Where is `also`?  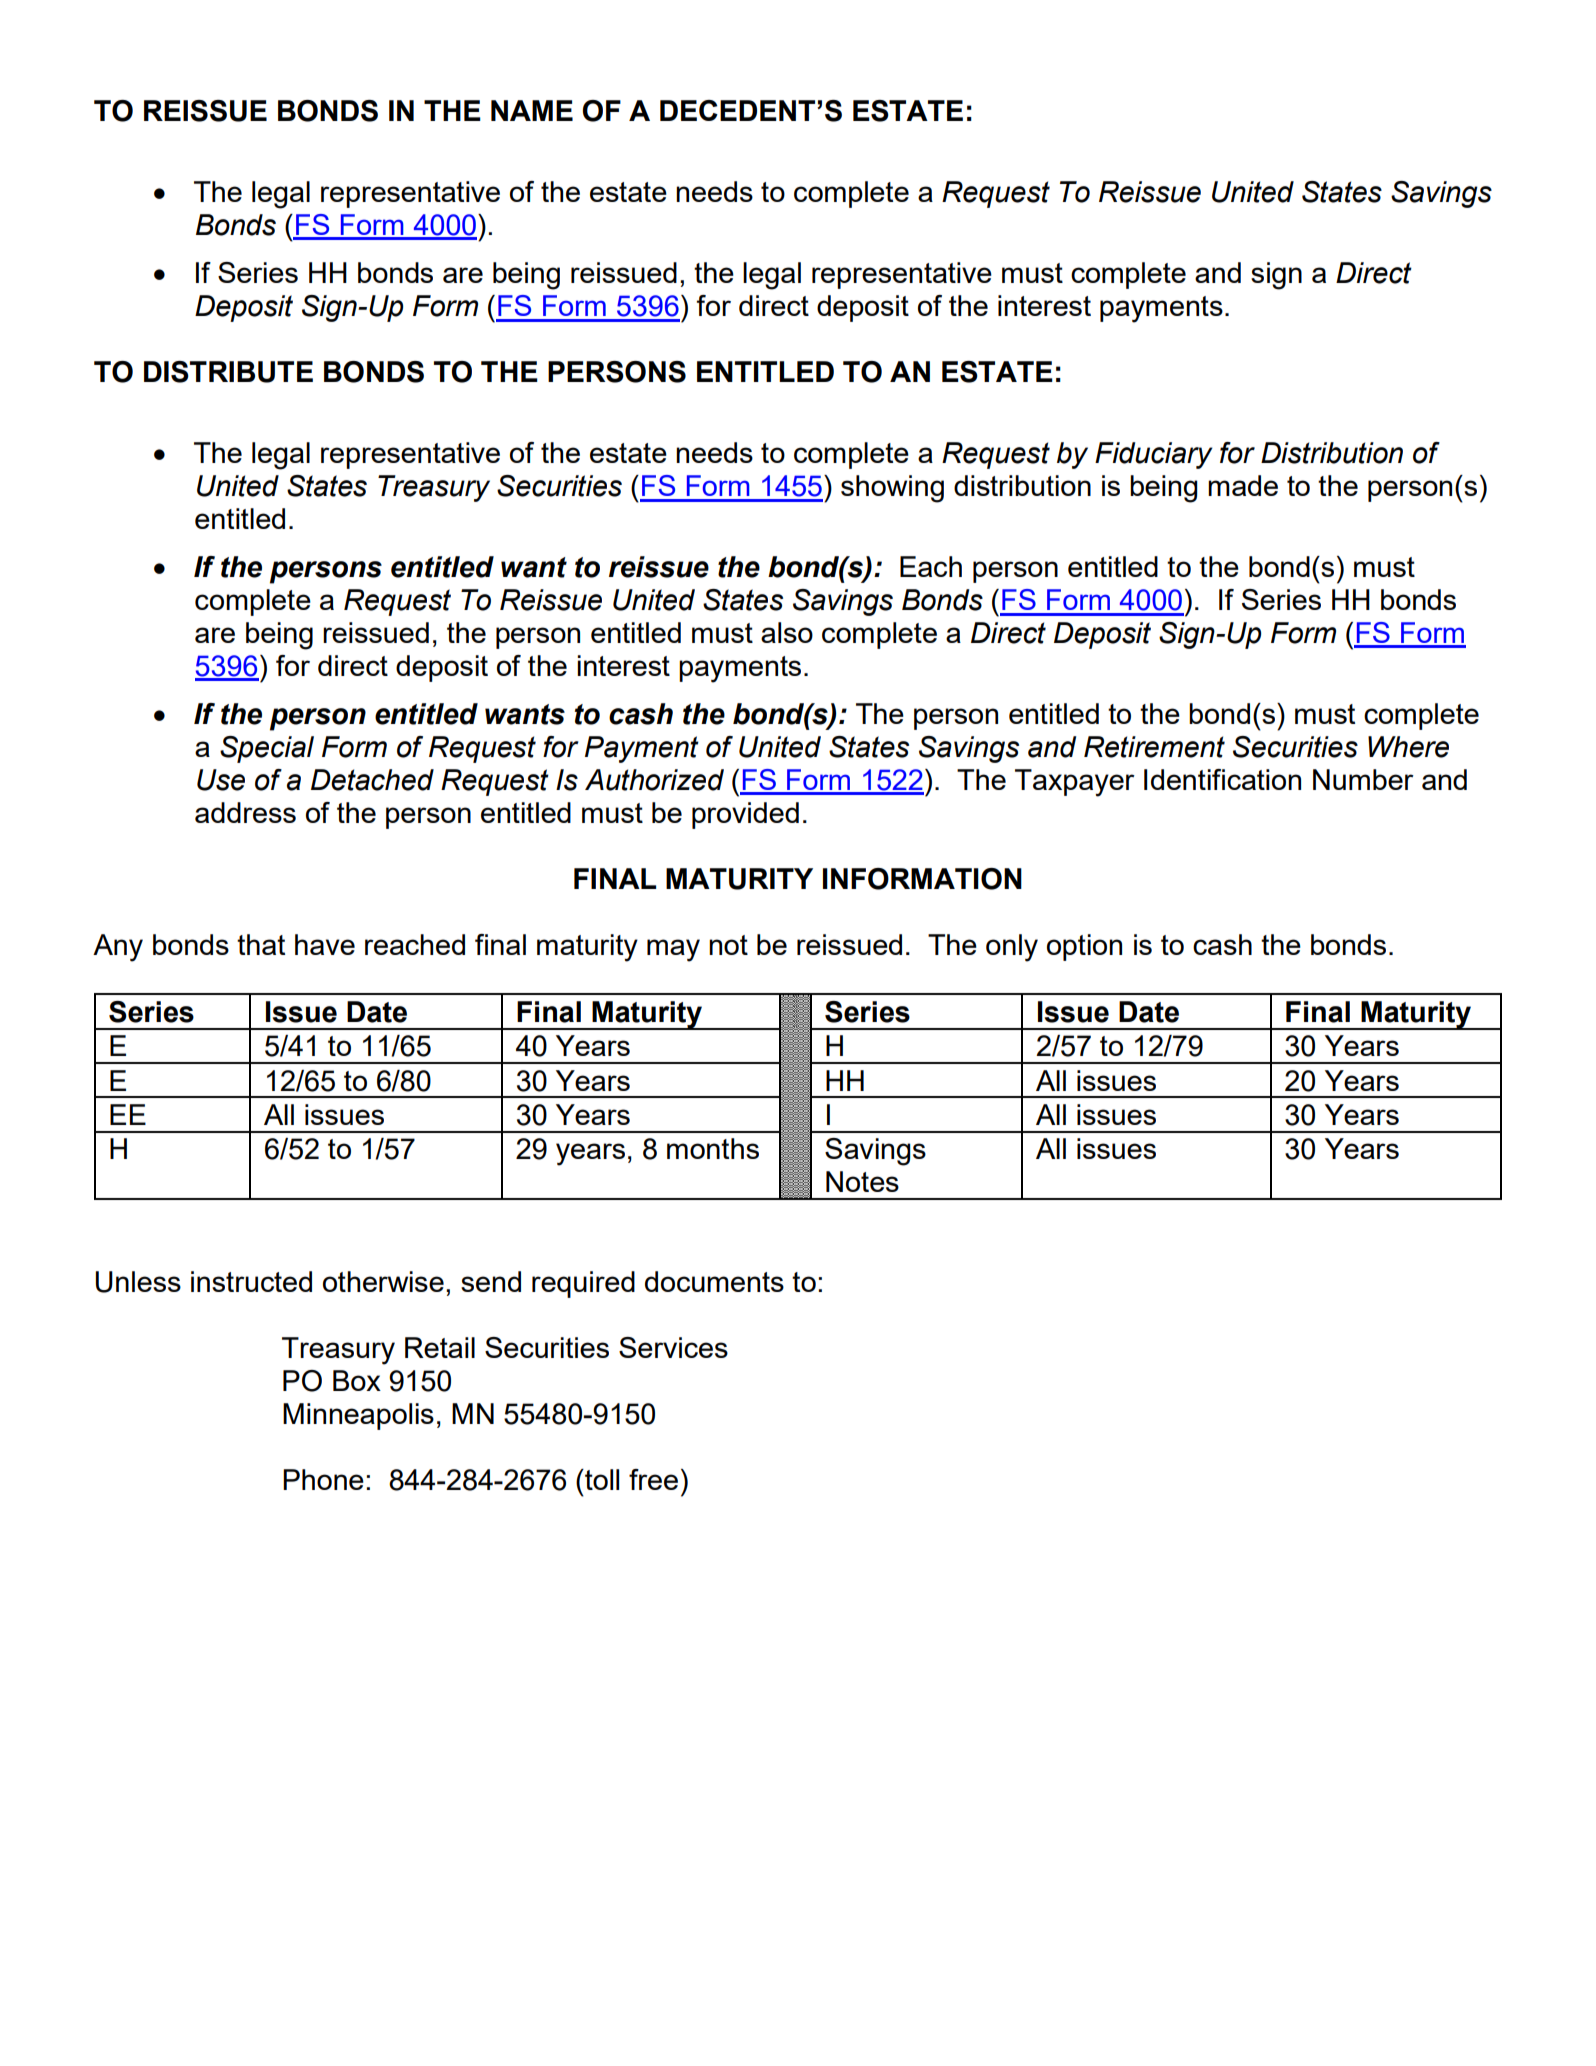
also is located at coordinates (787, 632).
